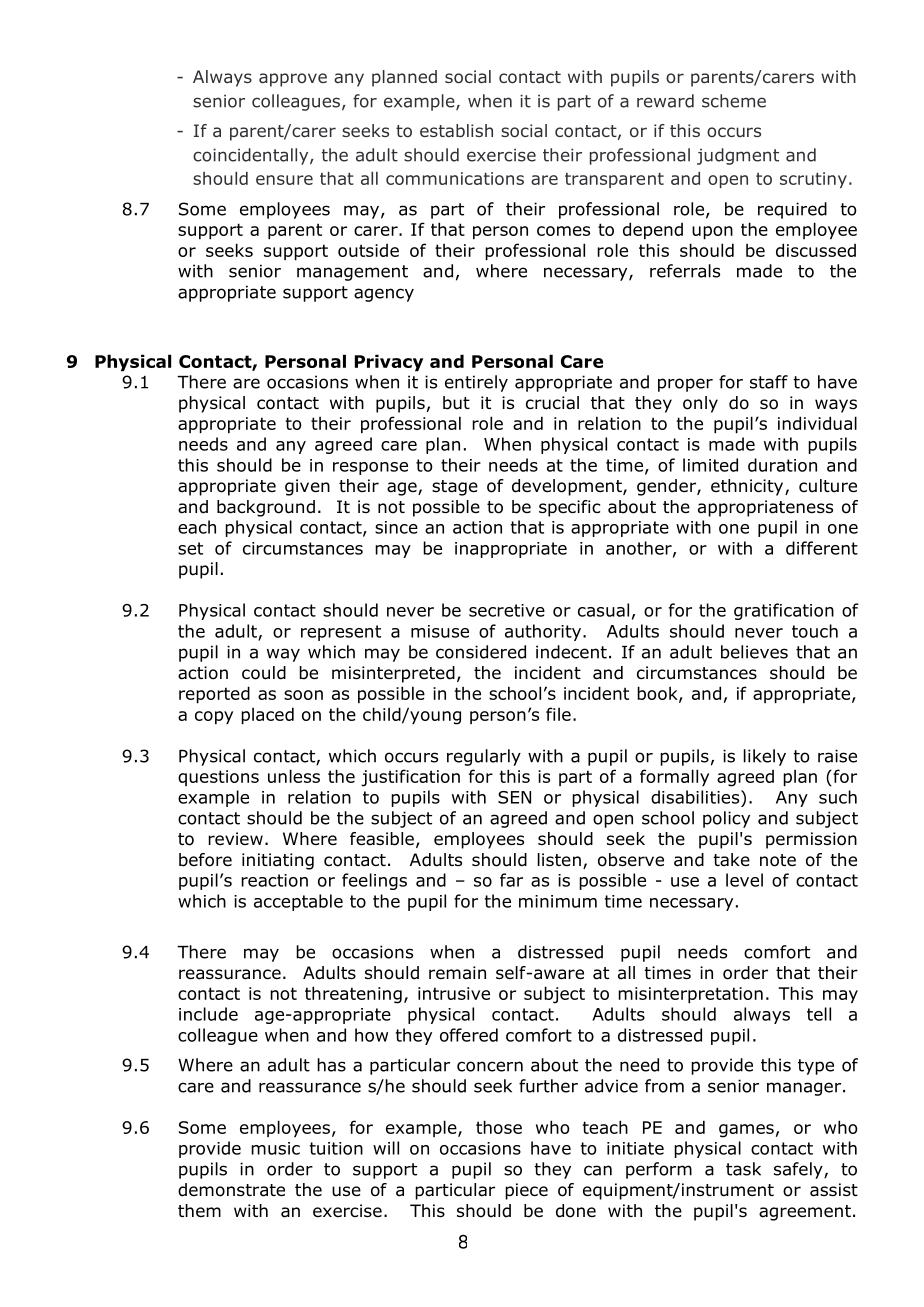 The image size is (924, 1307). I want to click on development, so click(568, 487).
